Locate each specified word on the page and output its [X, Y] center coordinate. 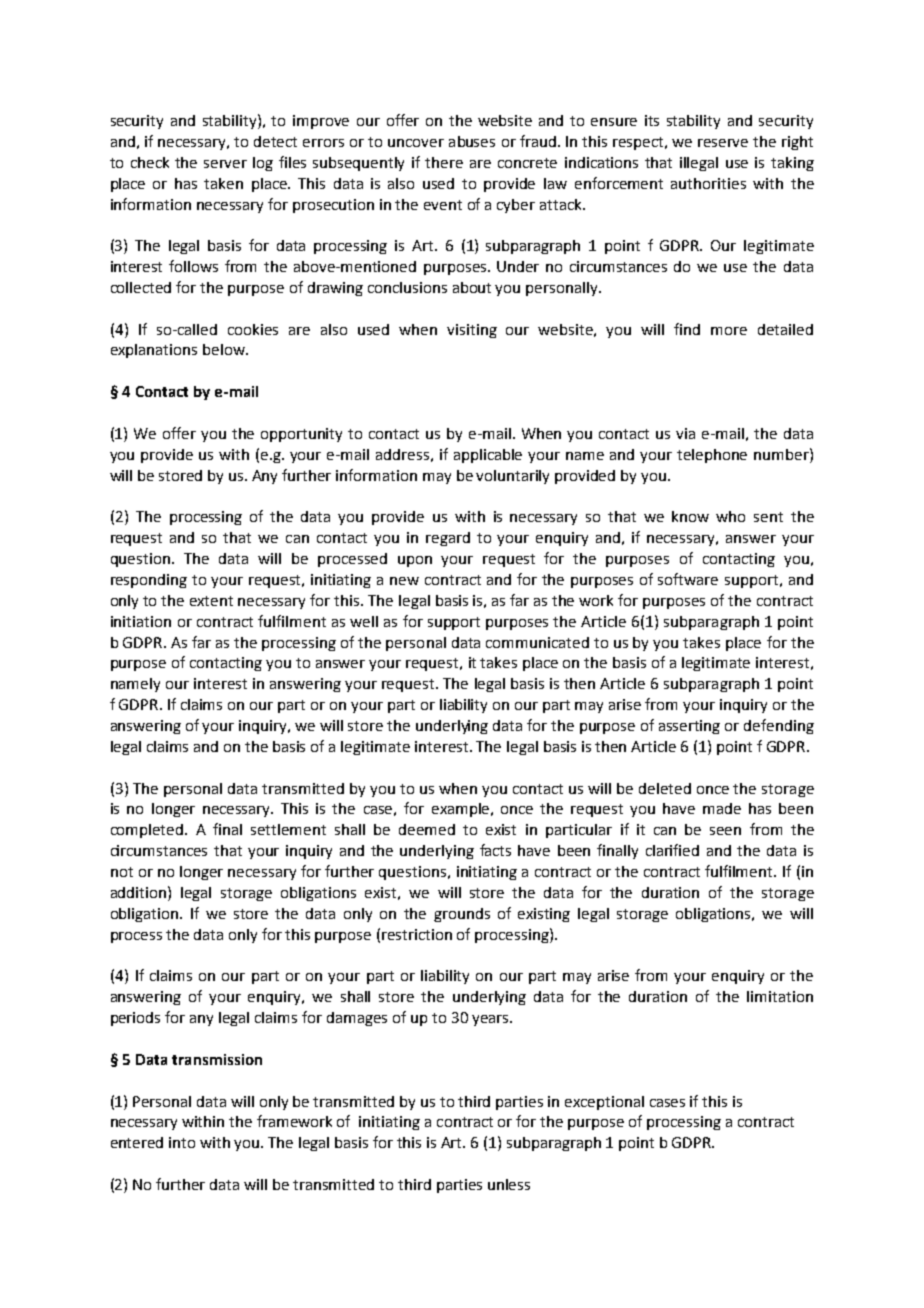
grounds [462, 915]
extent [211, 601]
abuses [472, 141]
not [122, 872]
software [688, 579]
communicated [537, 642]
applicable [488, 456]
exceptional [604, 1103]
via [685, 433]
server [225, 164]
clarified [672, 850]
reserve [723, 143]
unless [509, 1184]
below [225, 349]
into [182, 1142]
